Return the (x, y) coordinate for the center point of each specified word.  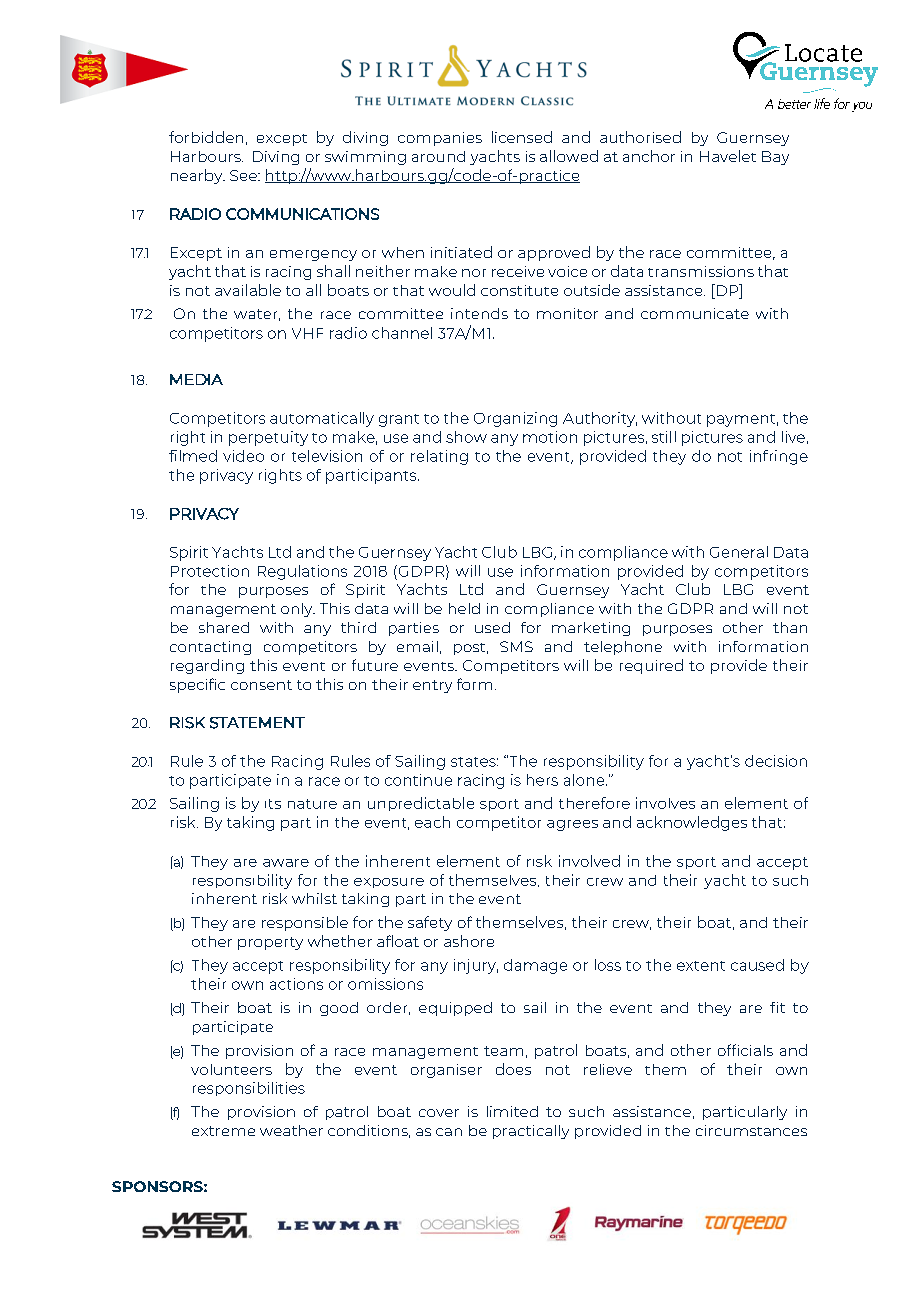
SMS (516, 646)
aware (286, 863)
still (664, 437)
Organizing (515, 419)
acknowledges (692, 823)
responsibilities (249, 1089)
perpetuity (268, 438)
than (790, 627)
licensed (522, 137)
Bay (775, 158)
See (244, 175)
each (432, 822)
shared (224, 627)
